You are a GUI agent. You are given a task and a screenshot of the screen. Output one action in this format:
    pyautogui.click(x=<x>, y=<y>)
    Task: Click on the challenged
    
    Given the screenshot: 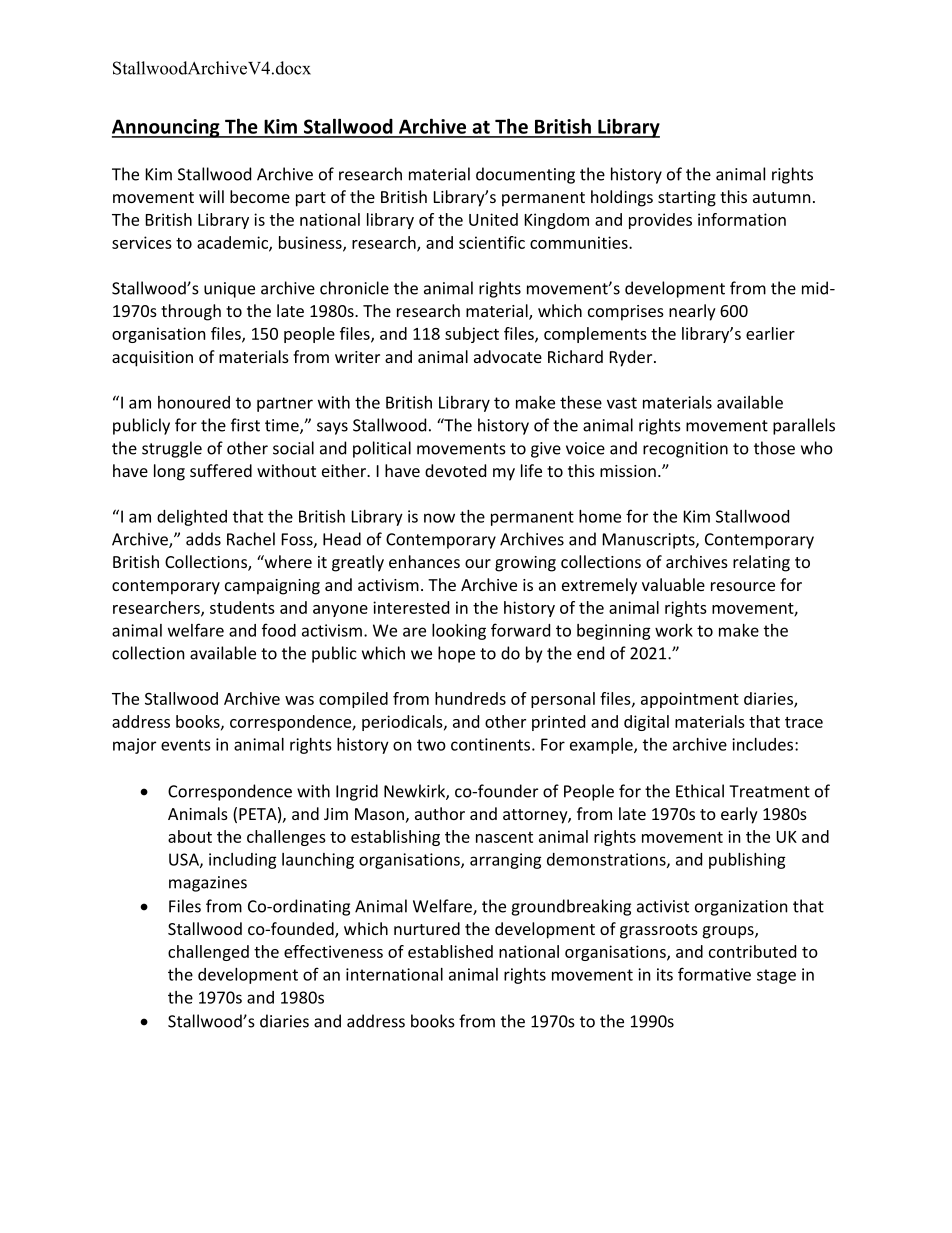 What is the action you would take?
    pyautogui.click(x=208, y=953)
